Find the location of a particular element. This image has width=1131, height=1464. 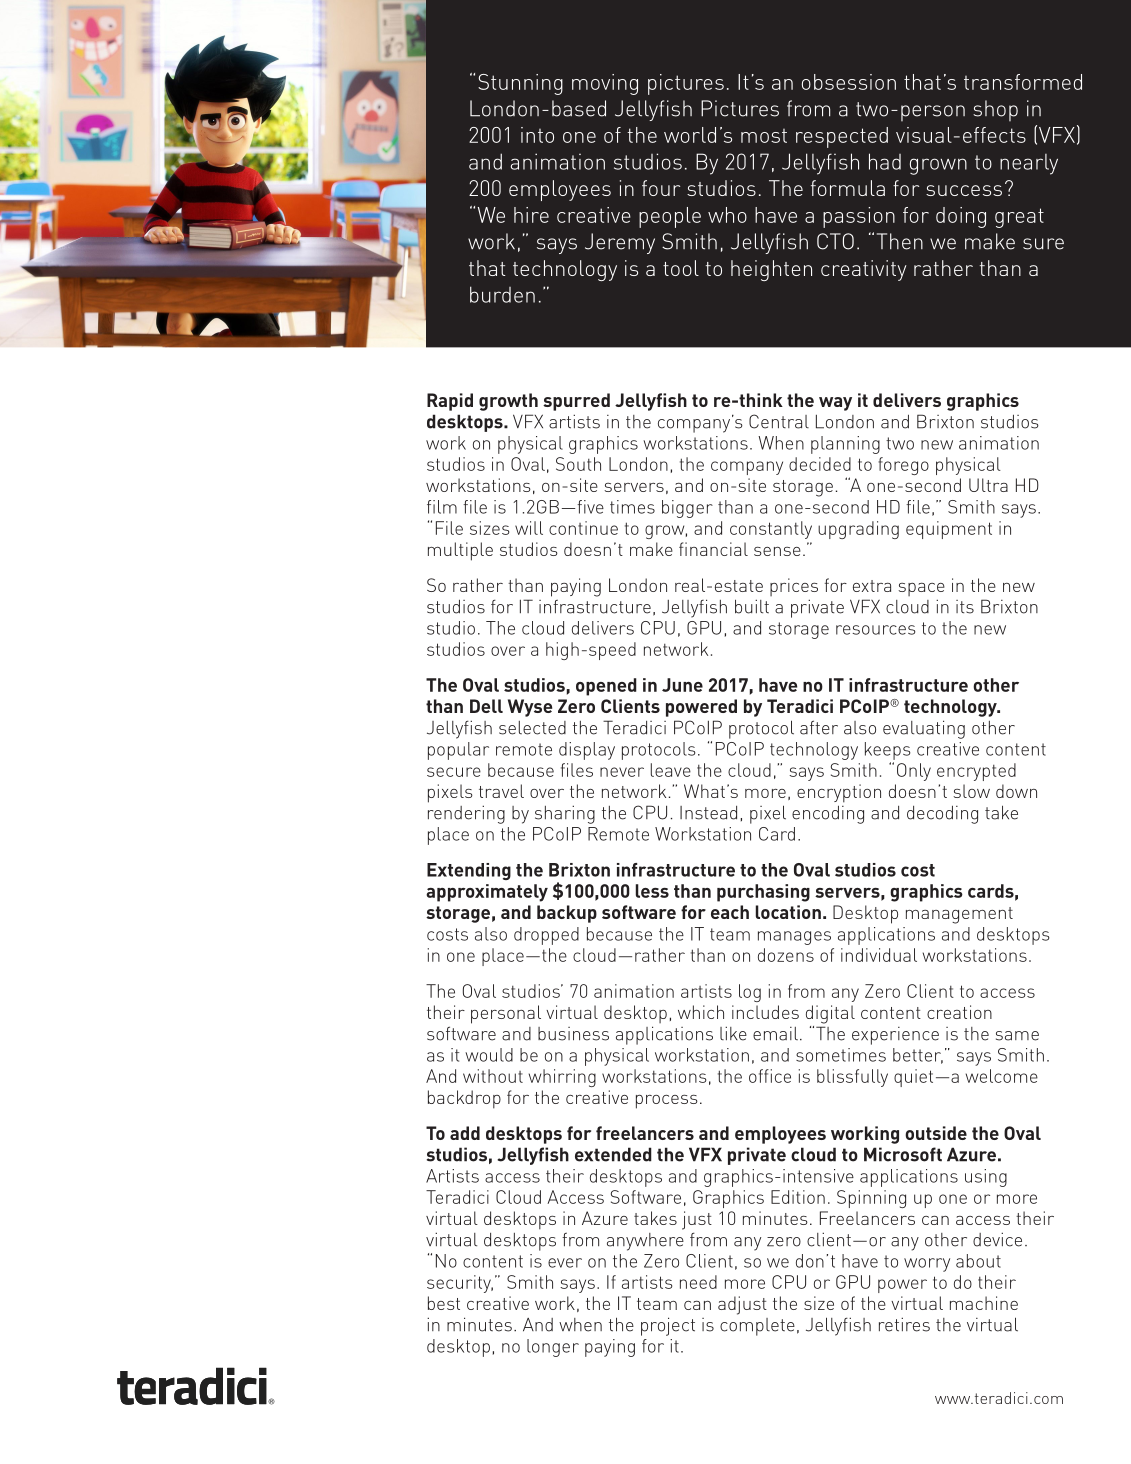

machine is located at coordinates (984, 1303).
